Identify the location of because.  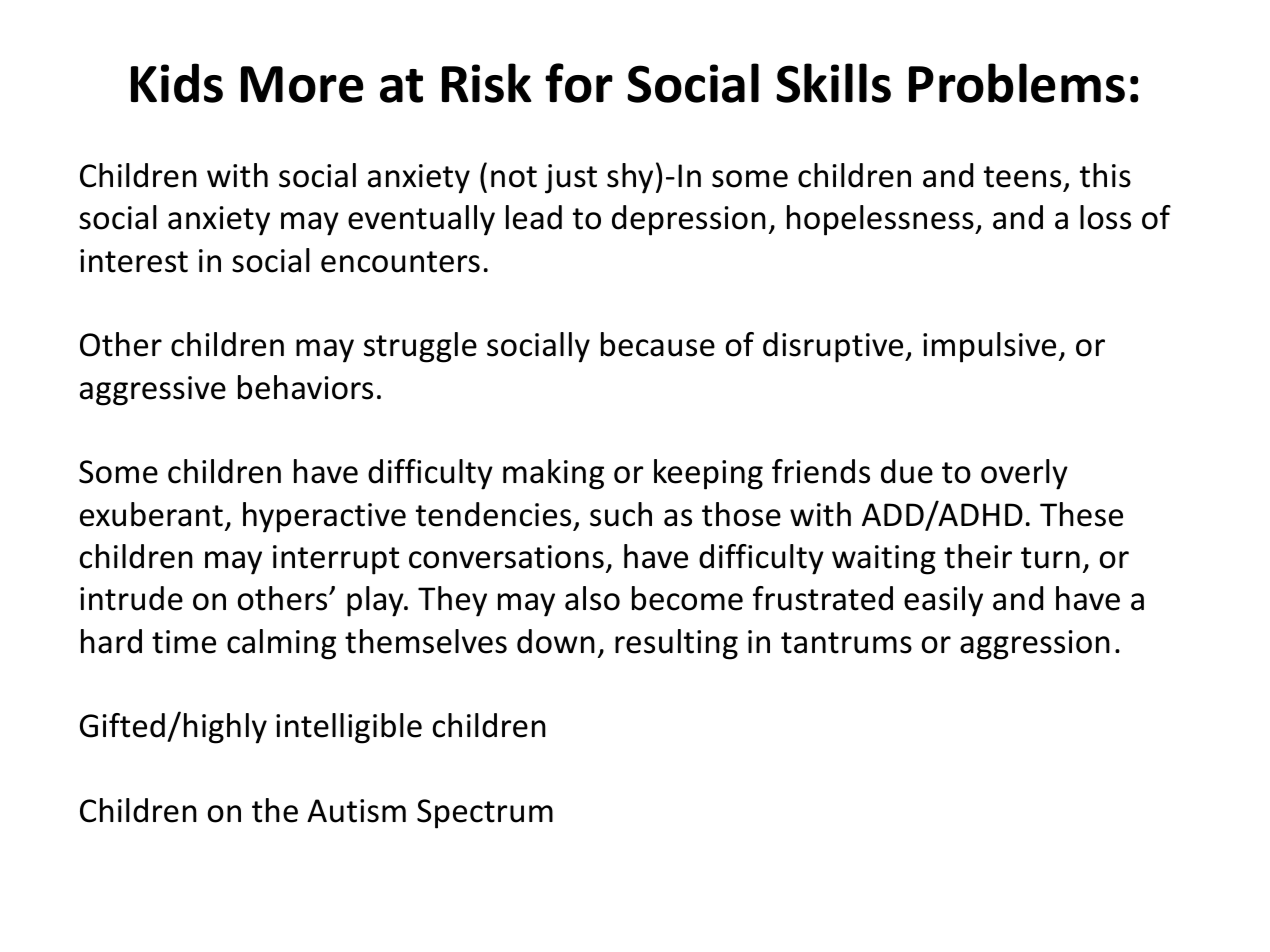
(658, 344).
